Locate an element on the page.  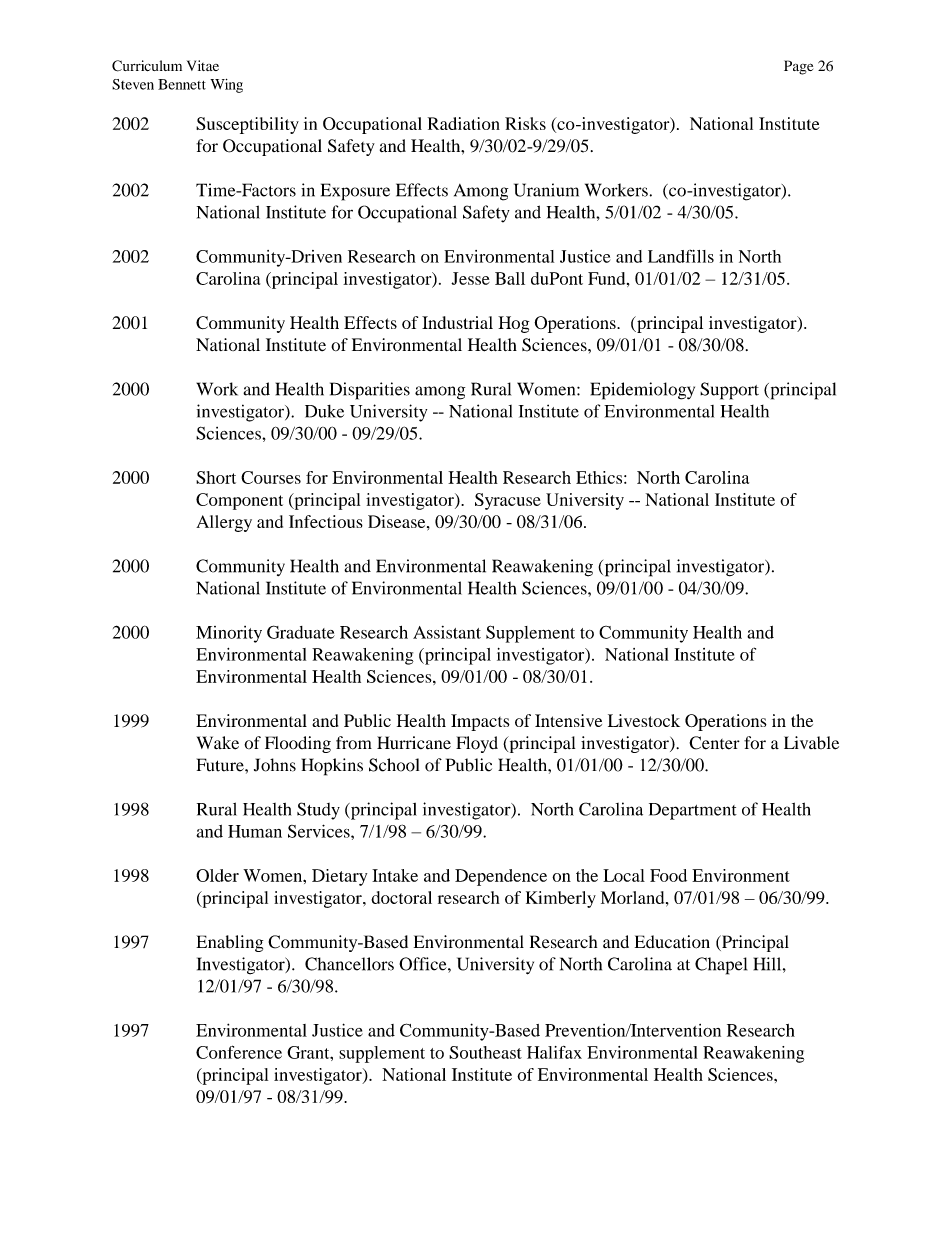
Wing is located at coordinates (226, 86).
